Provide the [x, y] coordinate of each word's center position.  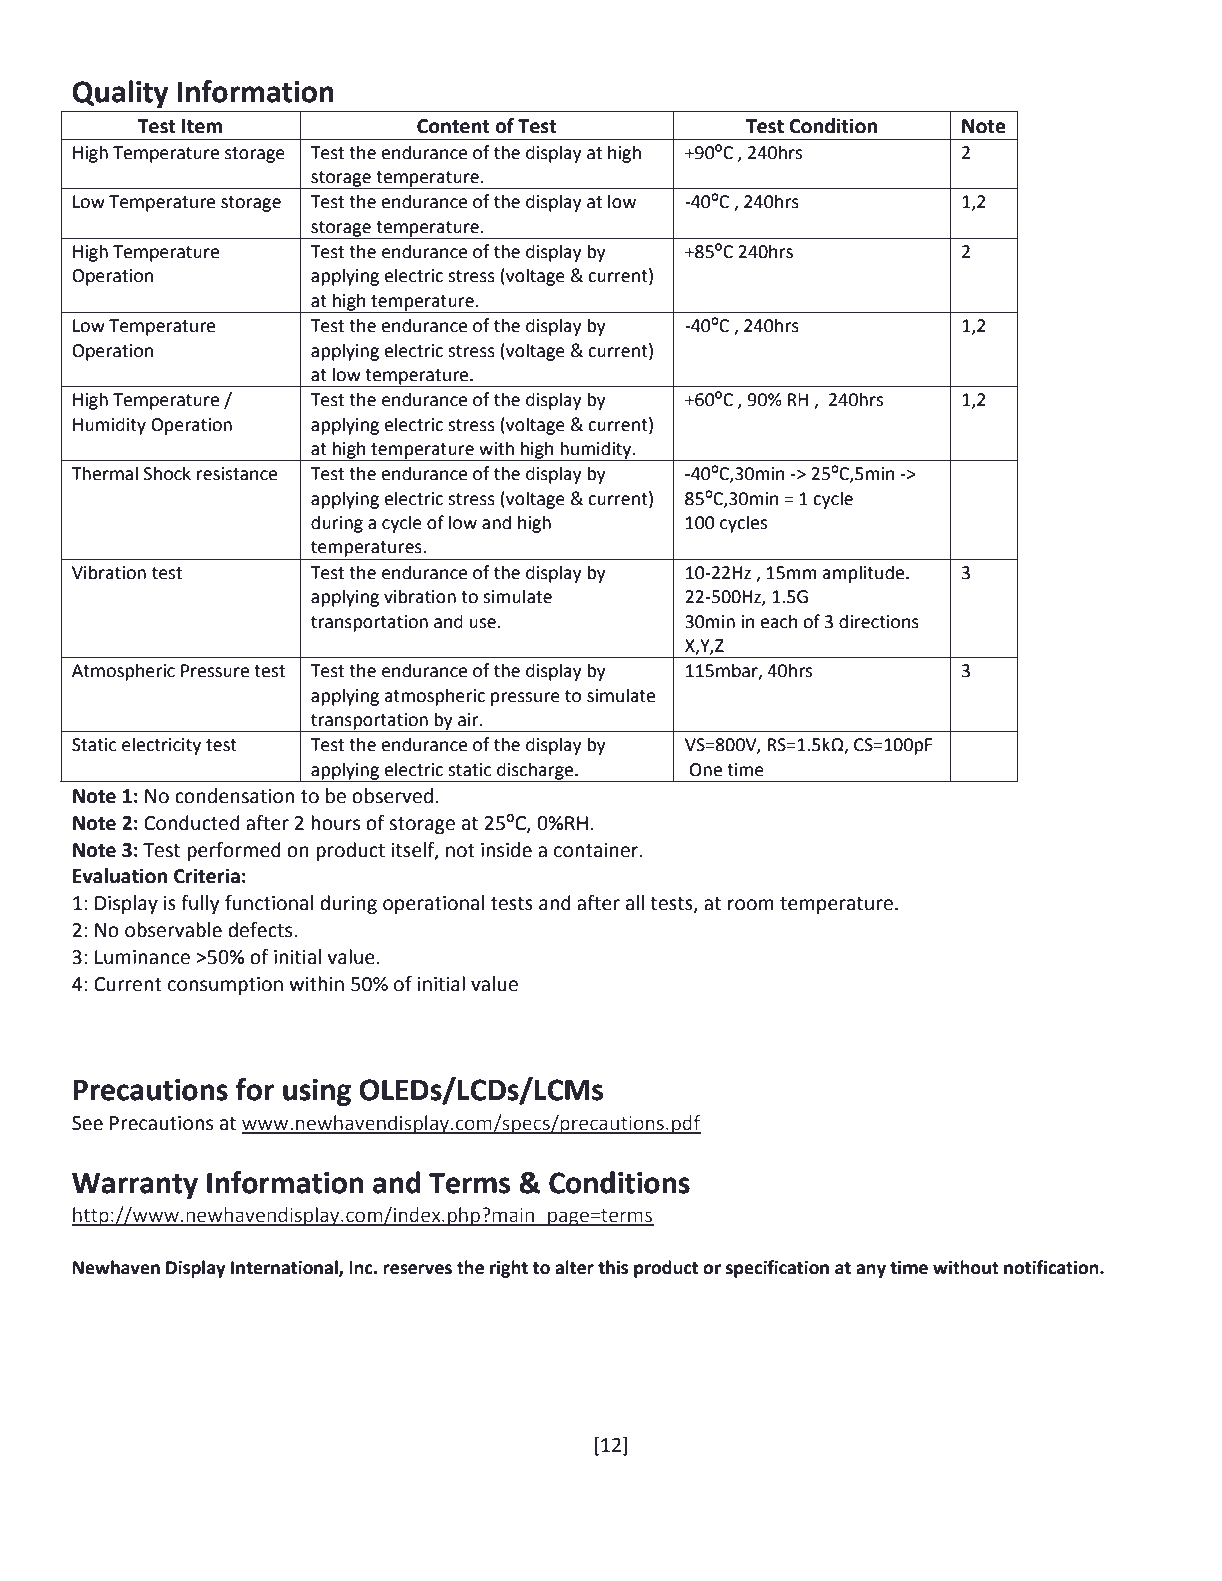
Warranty [135, 1186]
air [469, 720]
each [778, 621]
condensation [234, 796]
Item [202, 126]
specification [777, 1269]
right [509, 1269]
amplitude [864, 574]
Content [453, 126]
